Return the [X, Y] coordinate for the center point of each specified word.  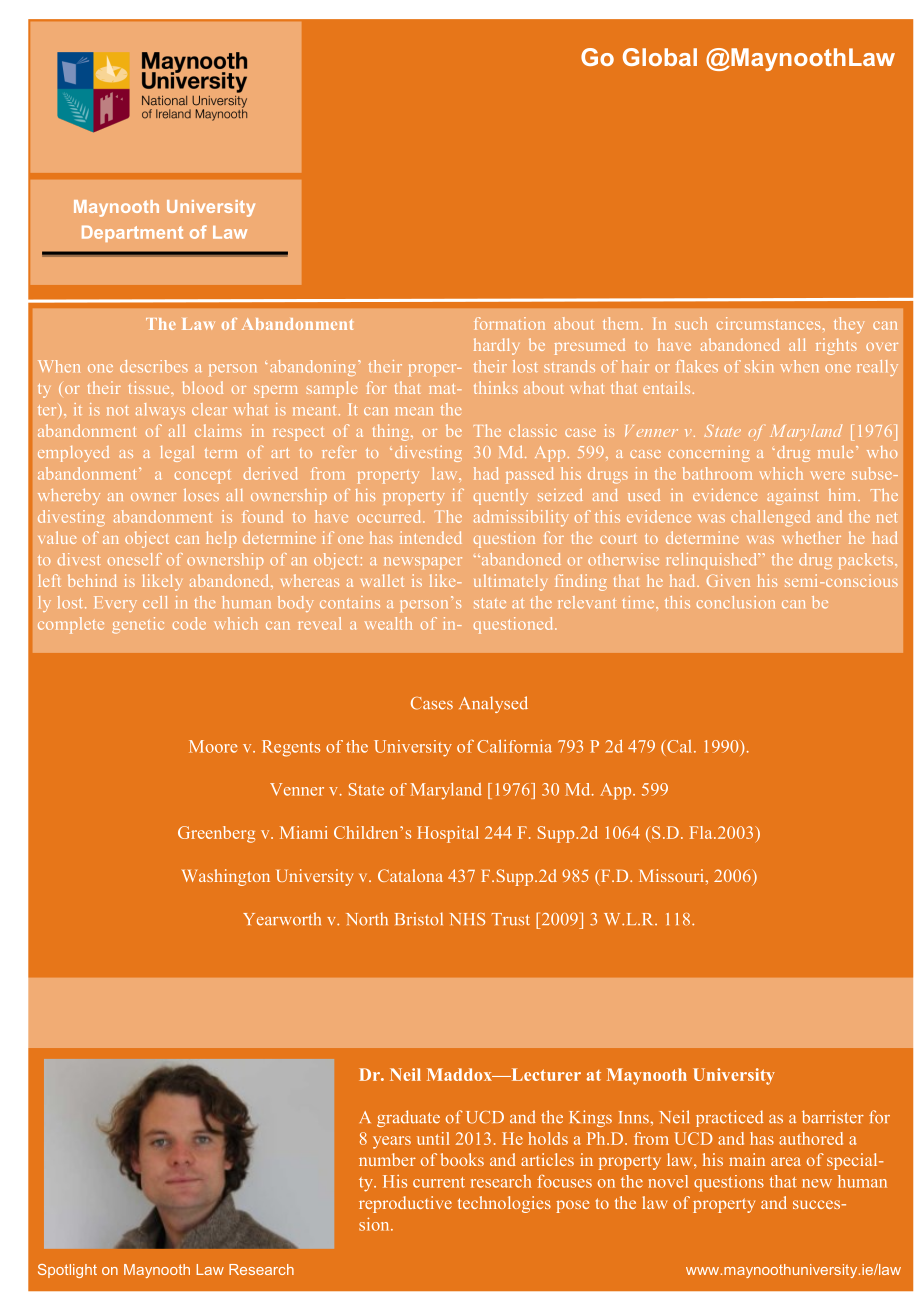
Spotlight [67, 1271]
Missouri [672, 875]
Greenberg [216, 834]
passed [529, 475]
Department [132, 234]
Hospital [448, 834]
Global [660, 57]
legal [177, 454]
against [792, 497]
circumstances [768, 323]
